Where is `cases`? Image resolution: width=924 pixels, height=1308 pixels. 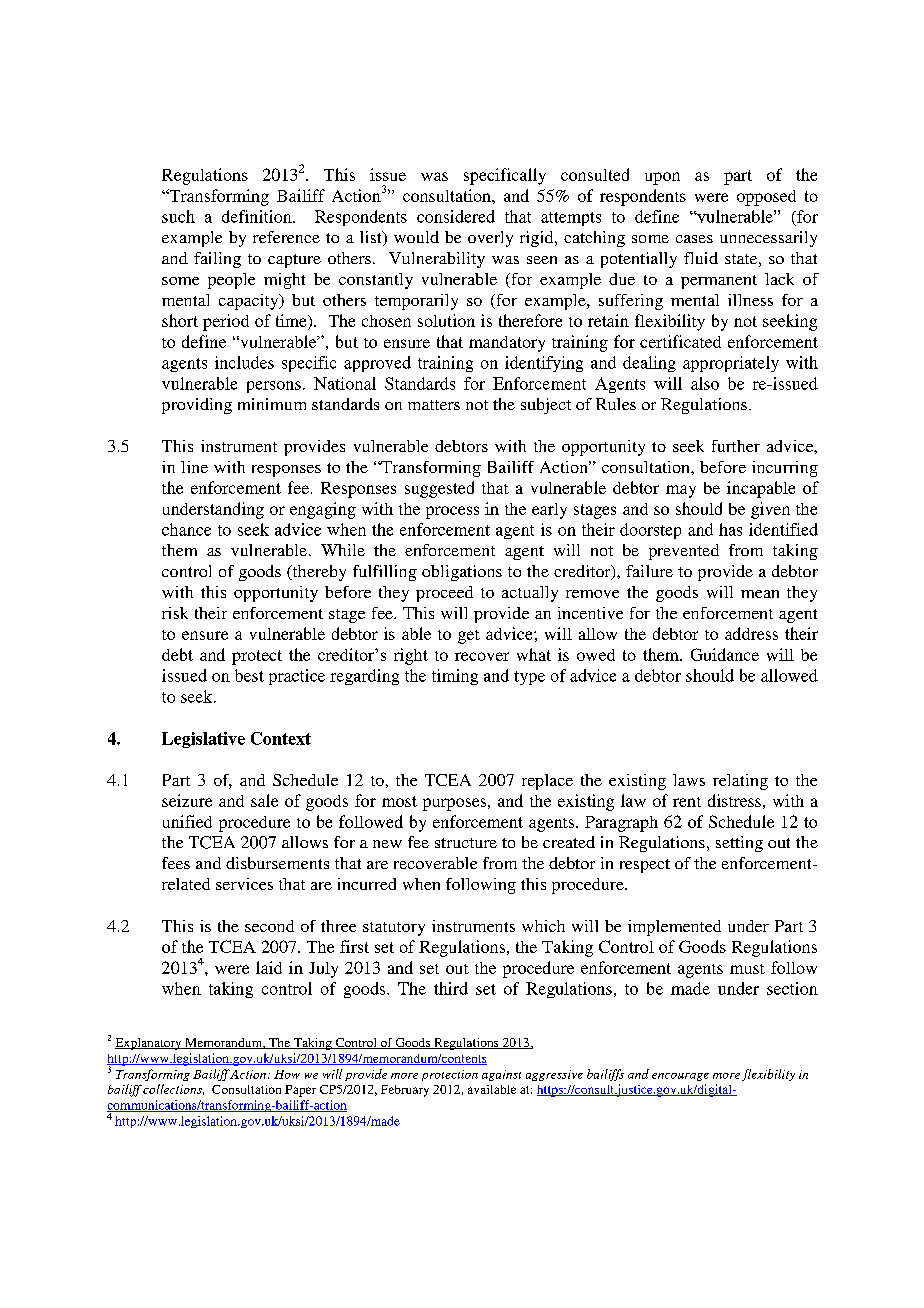
cases is located at coordinates (694, 239).
